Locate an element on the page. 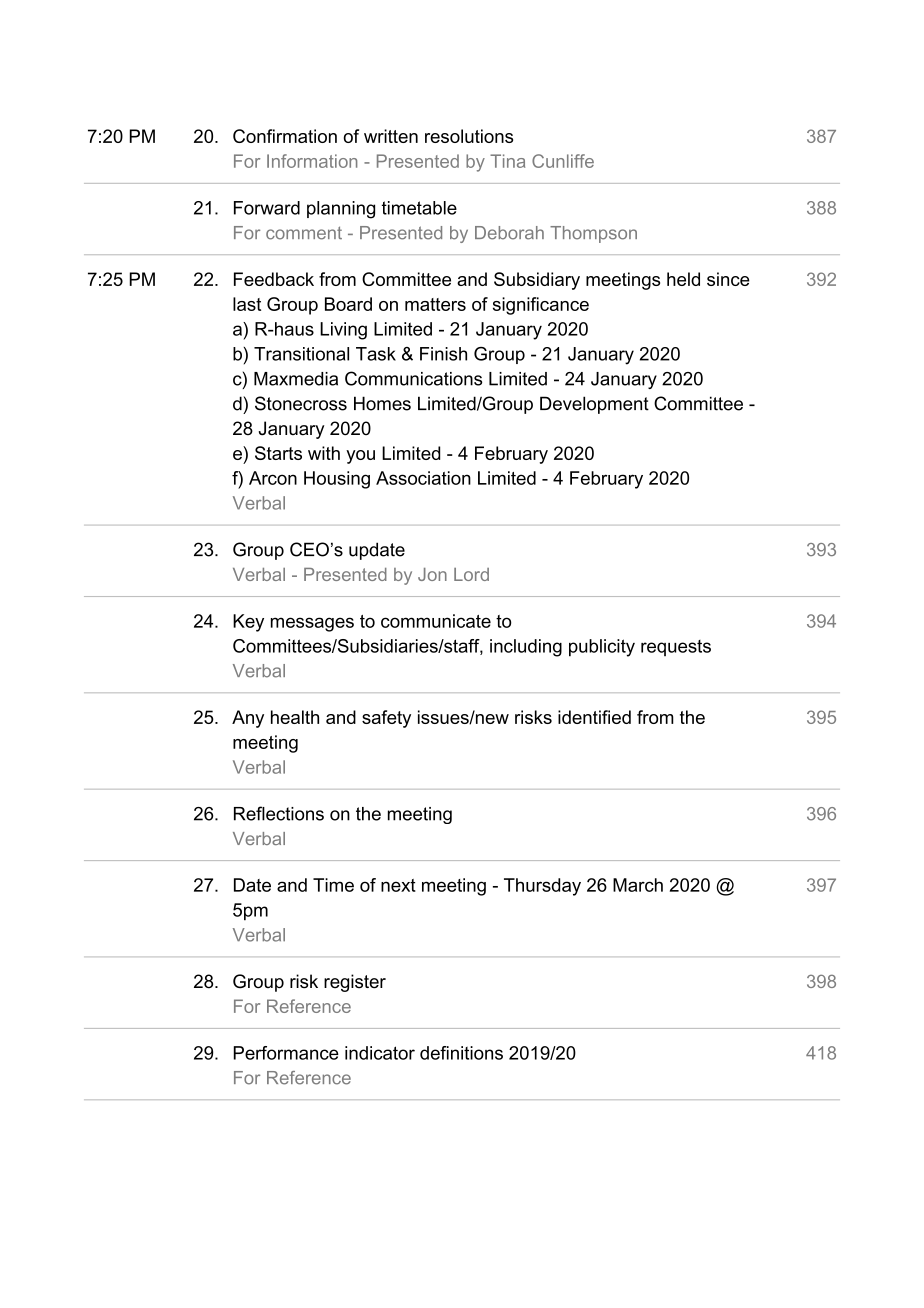  definitions is located at coordinates (461, 1053).
